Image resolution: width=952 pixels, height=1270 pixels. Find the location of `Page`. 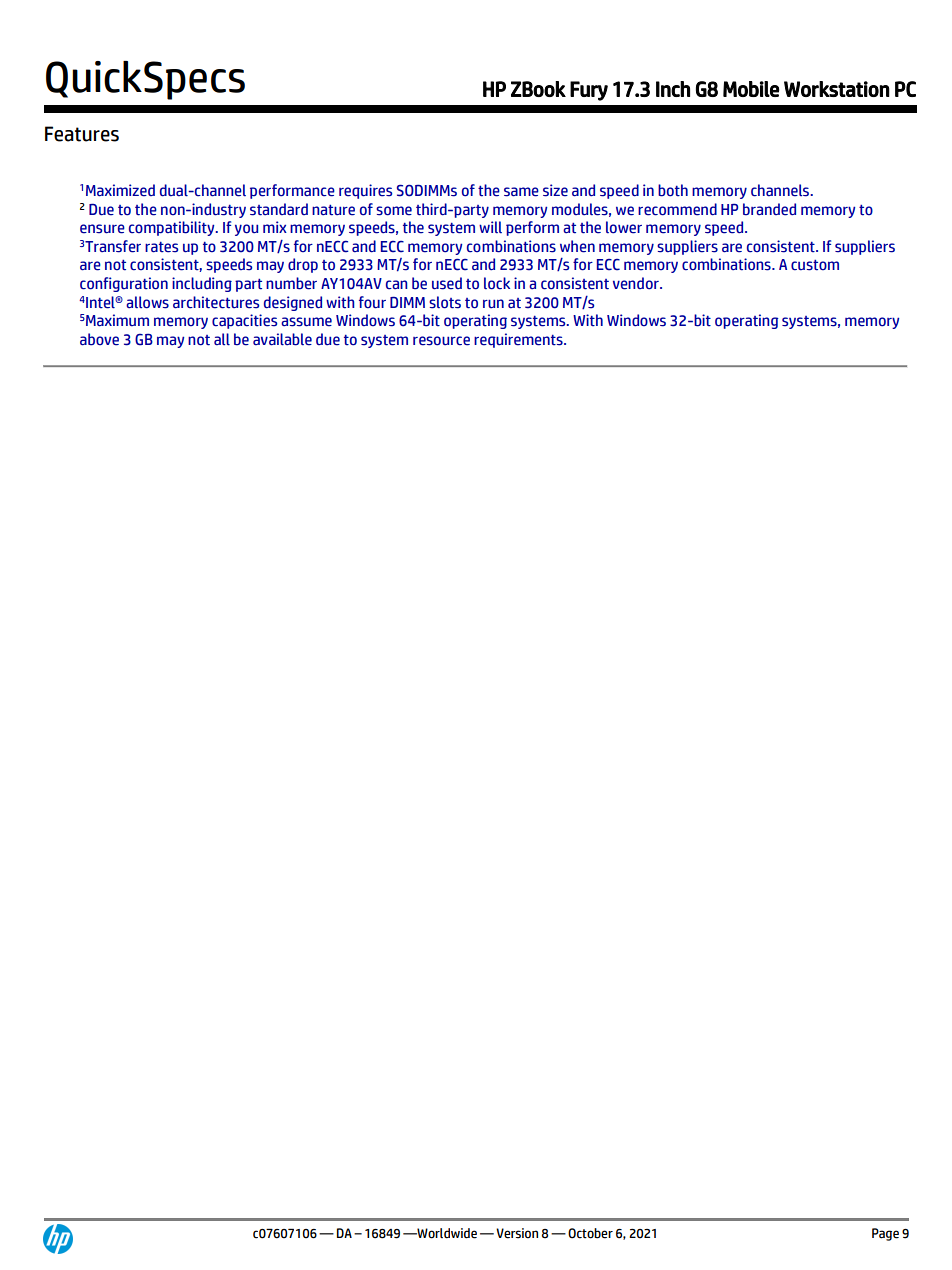

Page is located at coordinates (885, 1234).
